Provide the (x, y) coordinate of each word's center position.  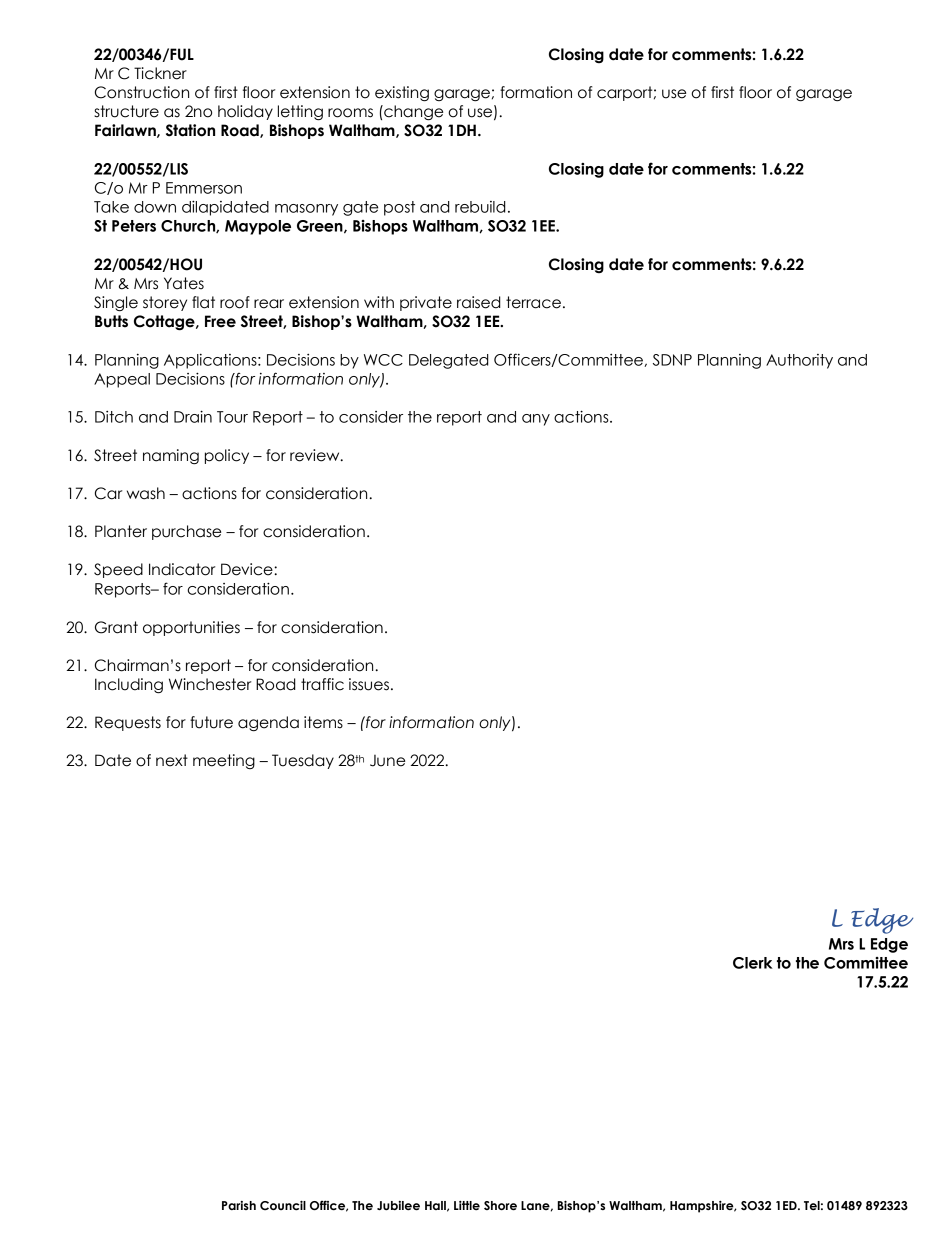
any (536, 420)
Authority (799, 361)
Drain (193, 416)
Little (467, 1205)
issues (369, 684)
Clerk (753, 963)
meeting (224, 761)
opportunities (191, 628)
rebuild (480, 207)
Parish (239, 1205)
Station (190, 130)
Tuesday (303, 761)
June (387, 761)
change (412, 113)
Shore (500, 1206)
